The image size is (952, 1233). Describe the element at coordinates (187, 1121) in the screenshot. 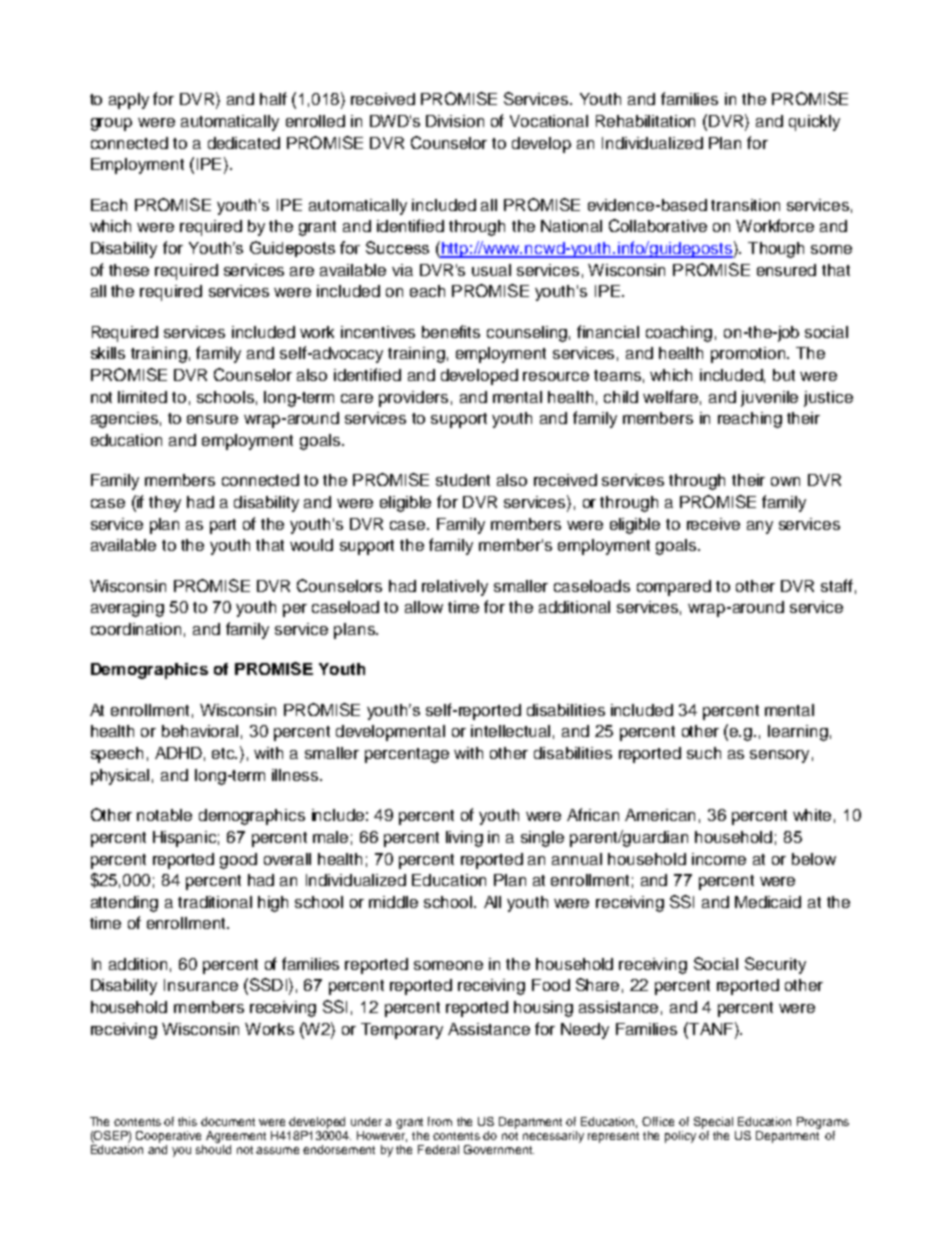

I see `this` at that location.
